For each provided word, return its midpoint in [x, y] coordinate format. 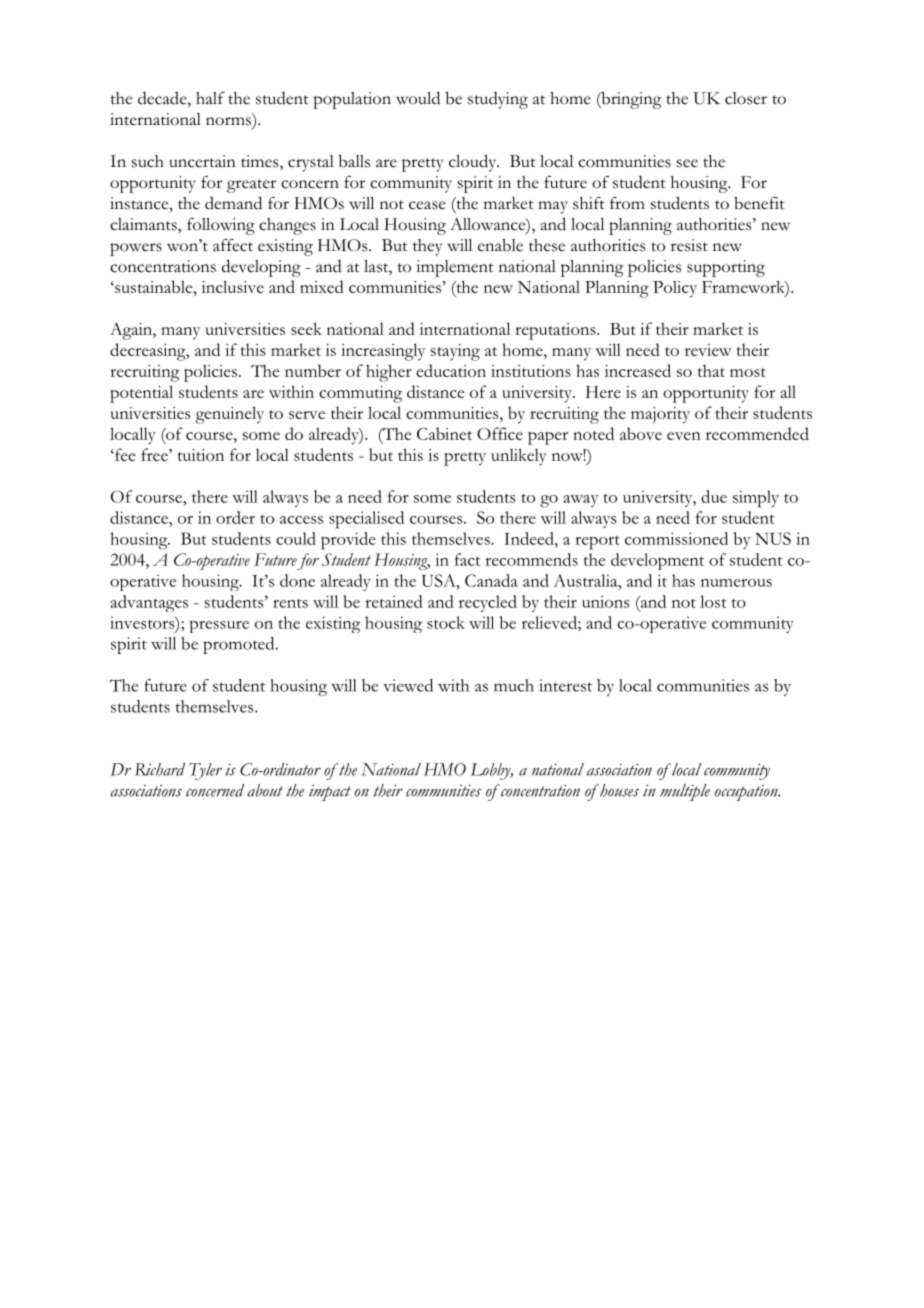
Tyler [205, 771]
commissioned [676, 538]
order [235, 517]
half [210, 98]
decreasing [149, 352]
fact [468, 559]
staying [455, 352]
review [708, 350]
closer [746, 98]
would [418, 98]
